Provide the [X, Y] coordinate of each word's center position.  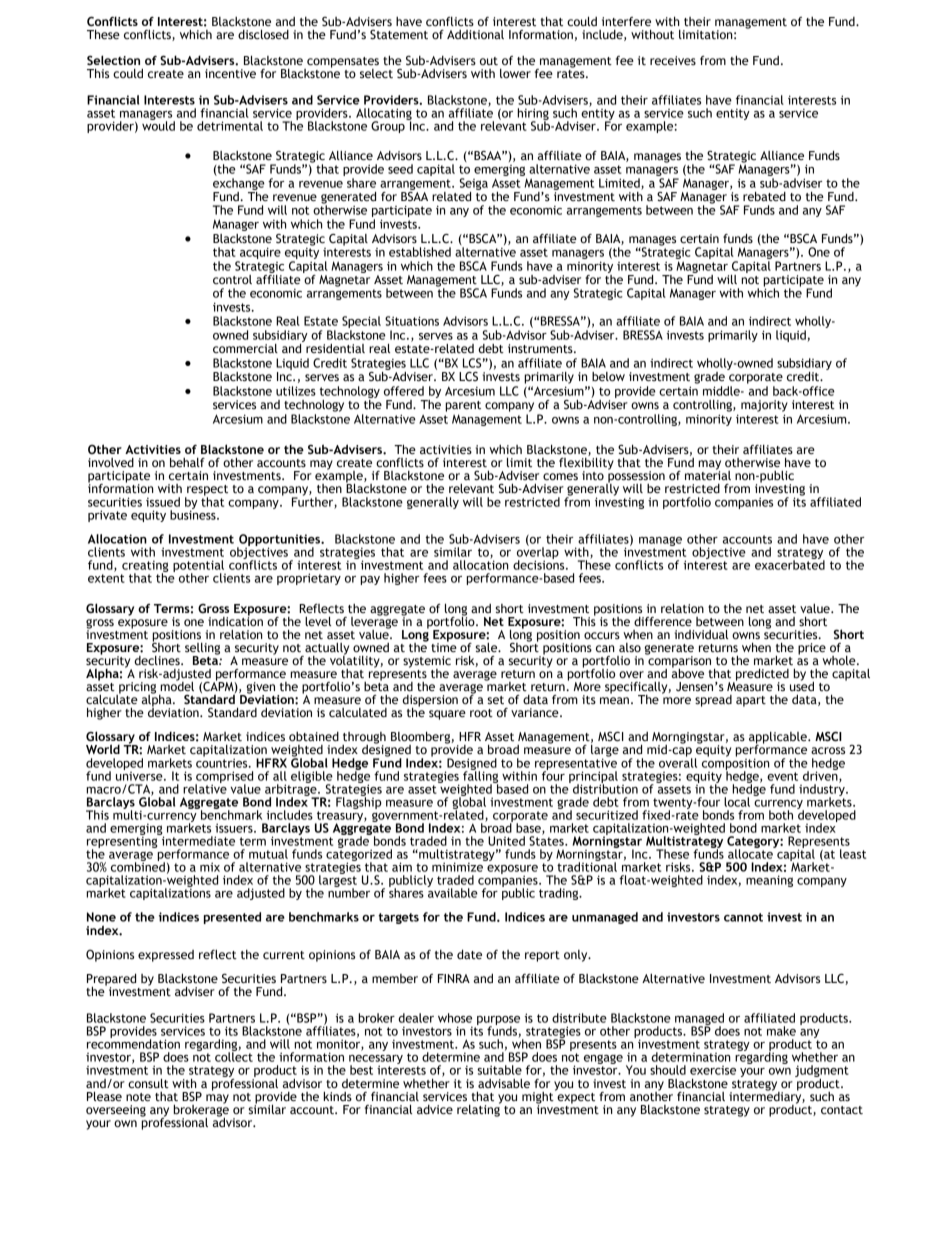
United [506, 841]
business [194, 514]
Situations [412, 321]
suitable [499, 1070]
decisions [540, 564]
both [781, 815]
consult [148, 1083]
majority [764, 406]
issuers [235, 828]
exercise [713, 1070]
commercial [245, 349]
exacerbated [790, 564]
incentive [230, 74]
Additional [475, 35]
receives [673, 60]
